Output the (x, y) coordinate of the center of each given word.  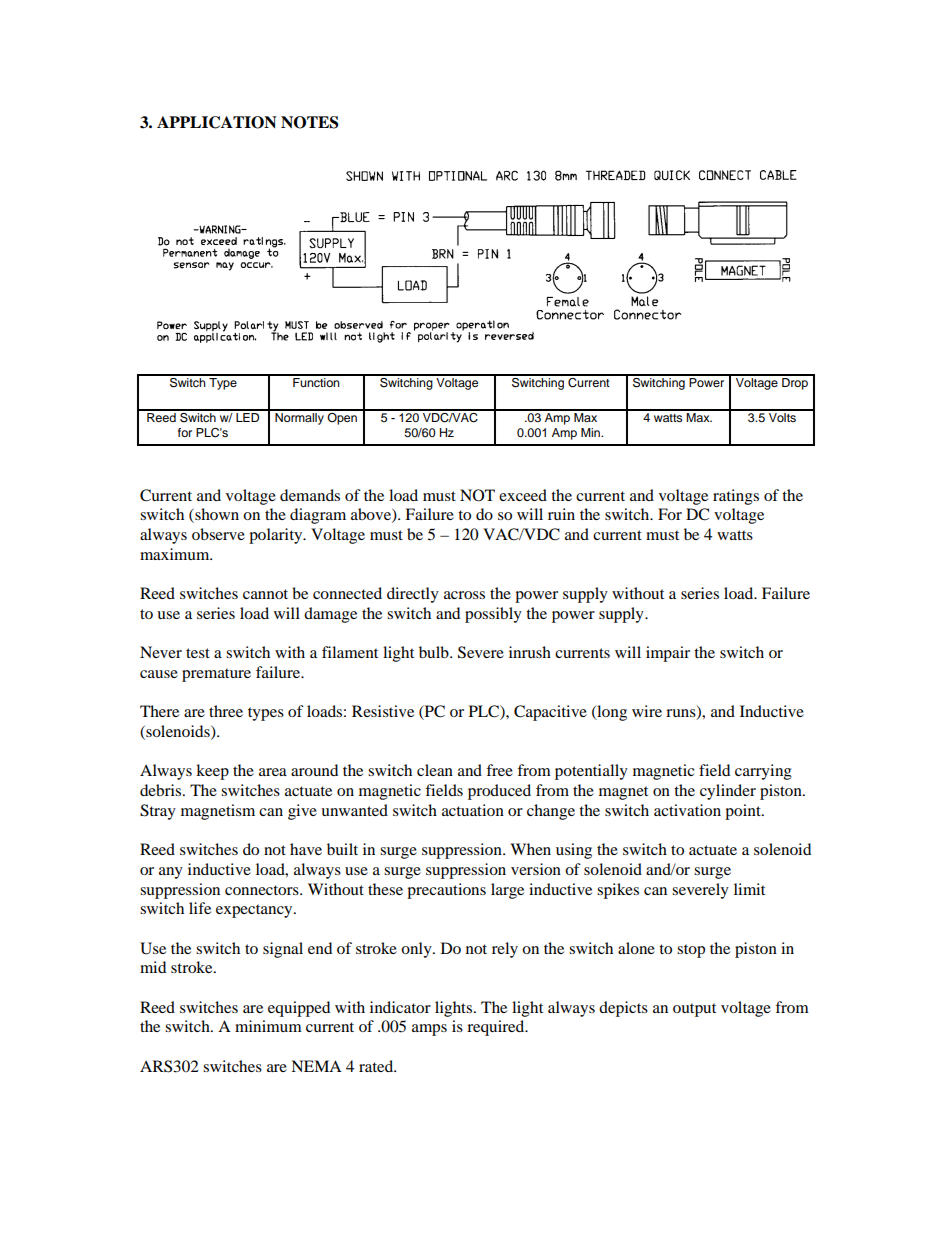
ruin (561, 514)
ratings (736, 497)
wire (647, 711)
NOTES (309, 122)
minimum (268, 1026)
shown (216, 515)
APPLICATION (217, 122)
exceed (523, 495)
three (226, 711)
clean (435, 770)
